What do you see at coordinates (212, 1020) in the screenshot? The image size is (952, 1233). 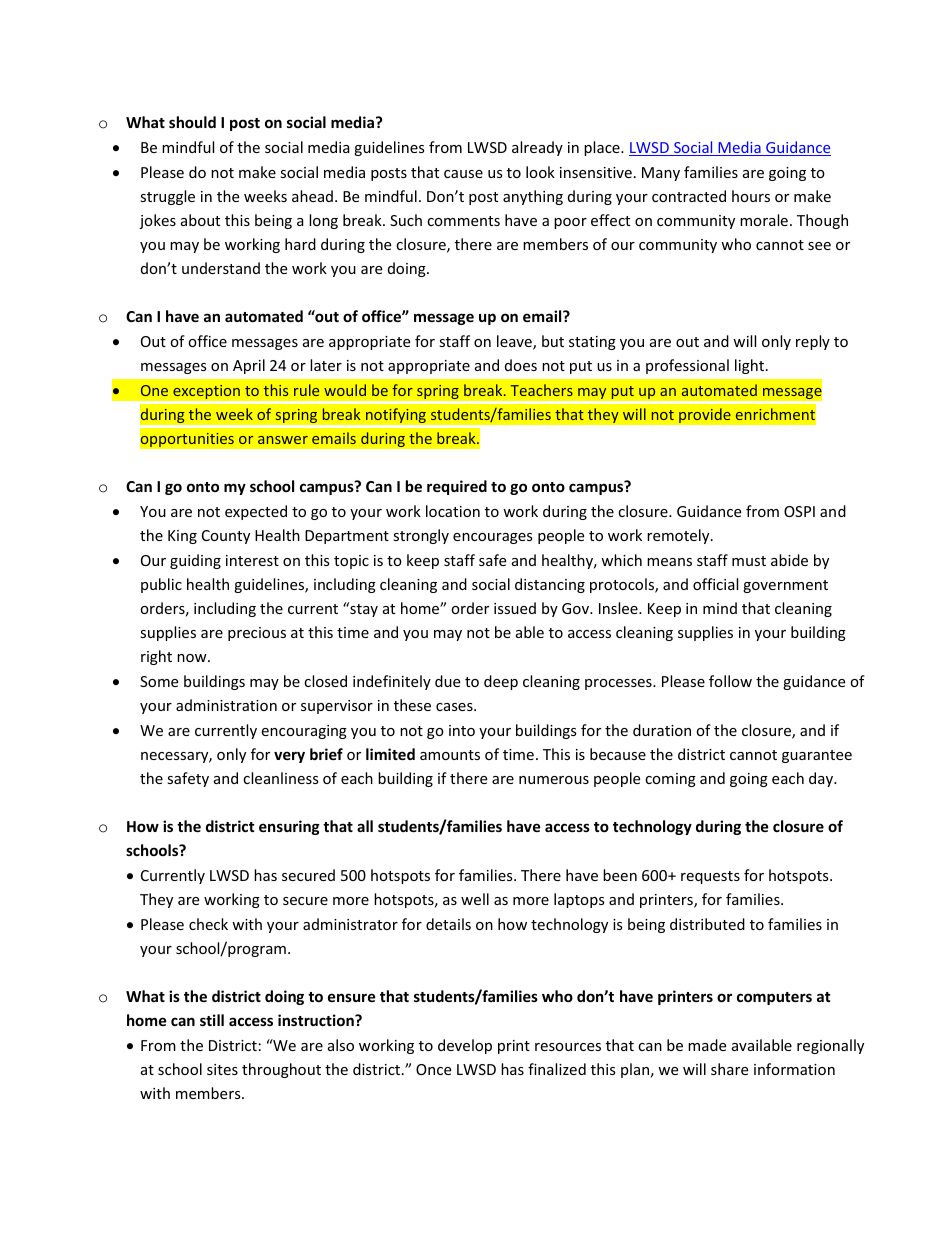 I see `still` at bounding box center [212, 1020].
